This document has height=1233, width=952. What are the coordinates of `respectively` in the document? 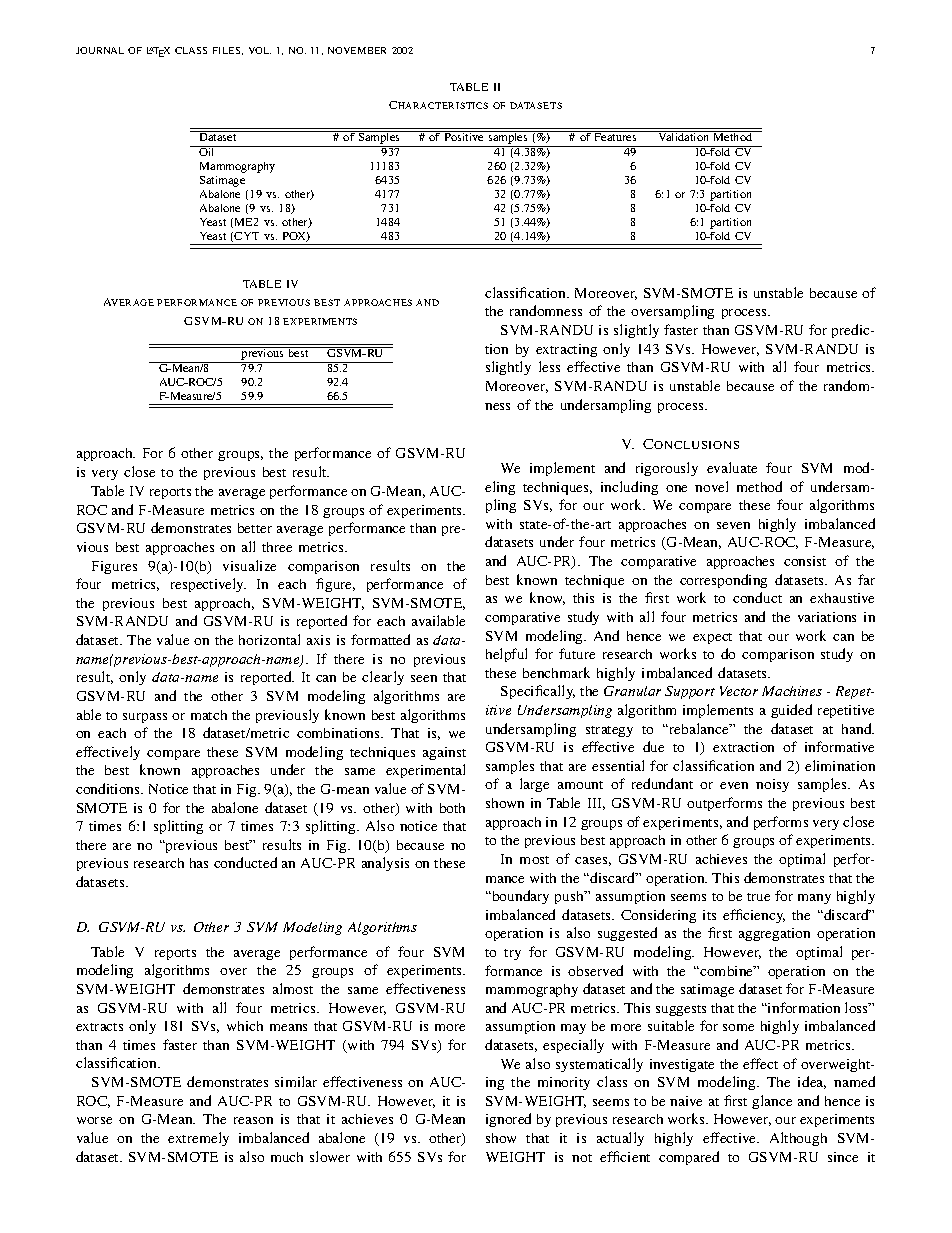 It's located at (208, 585).
